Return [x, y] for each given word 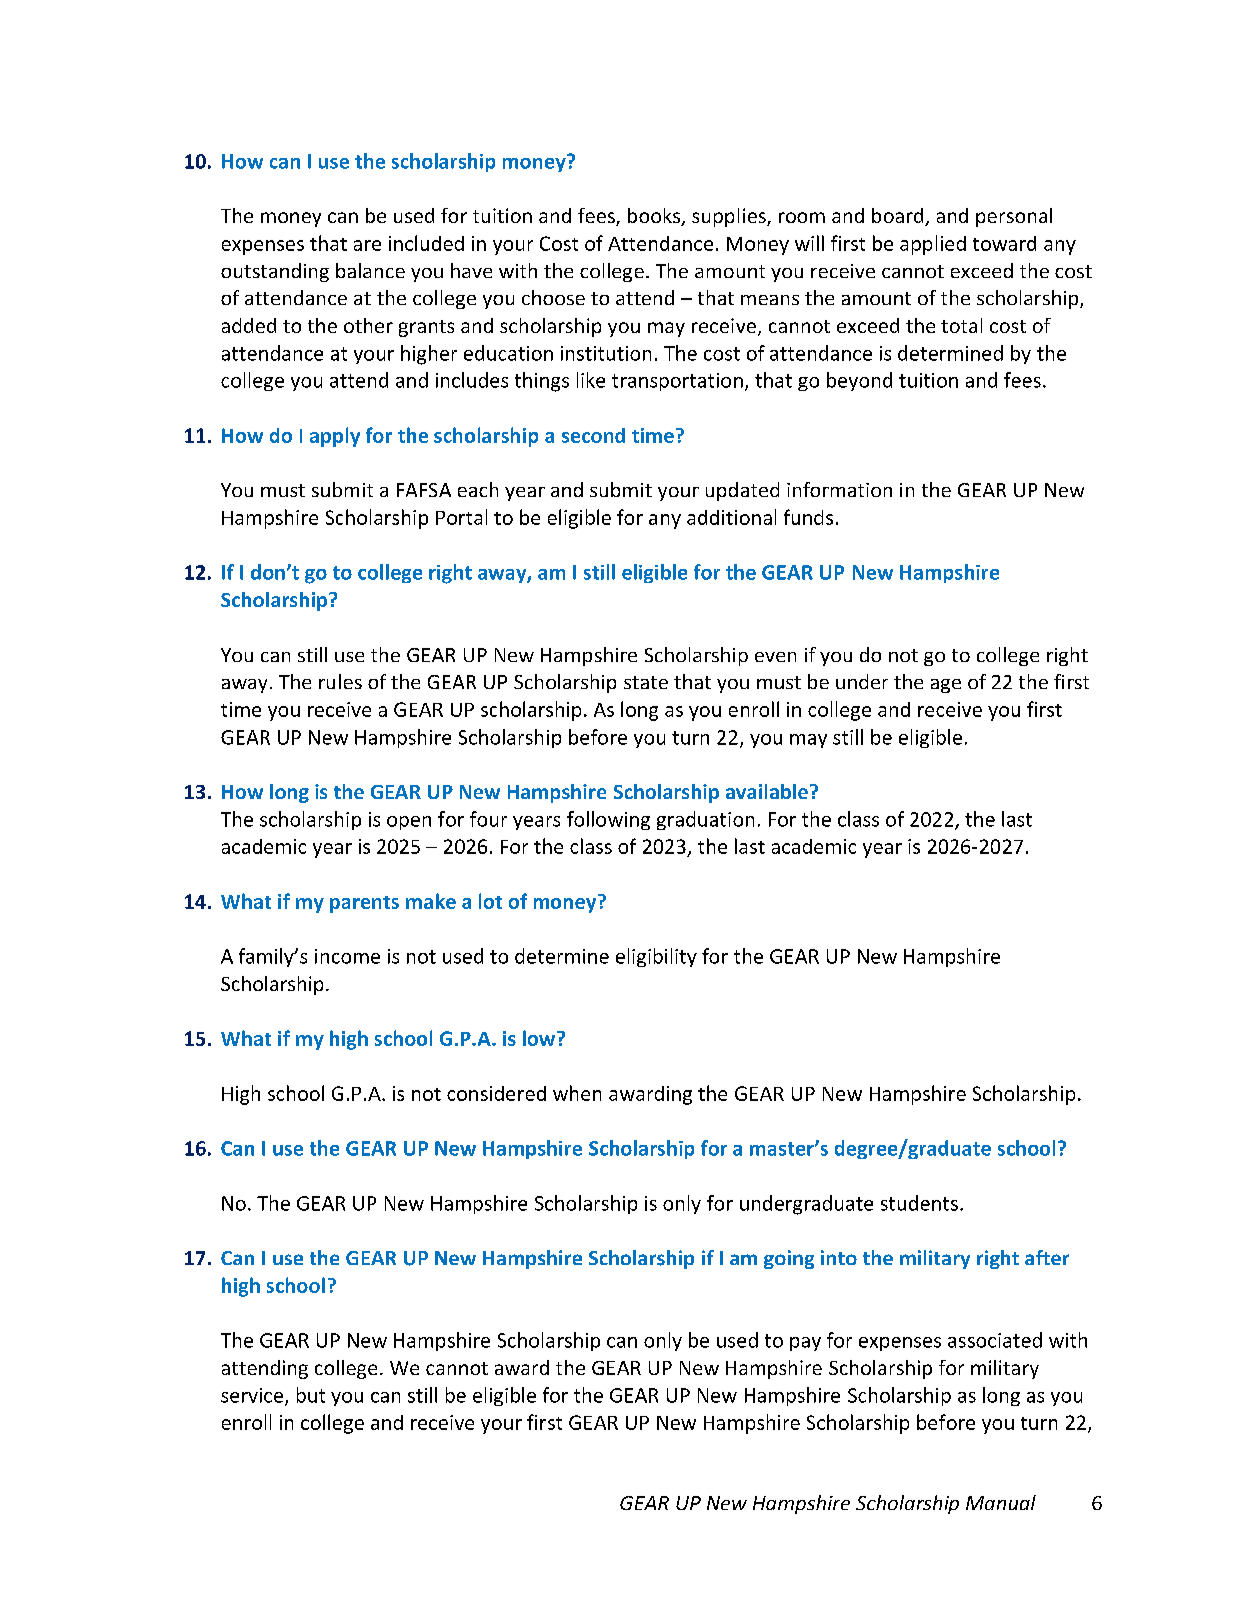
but [311, 1395]
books [655, 217]
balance [370, 270]
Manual [1001, 1502]
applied [933, 245]
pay [805, 1344]
